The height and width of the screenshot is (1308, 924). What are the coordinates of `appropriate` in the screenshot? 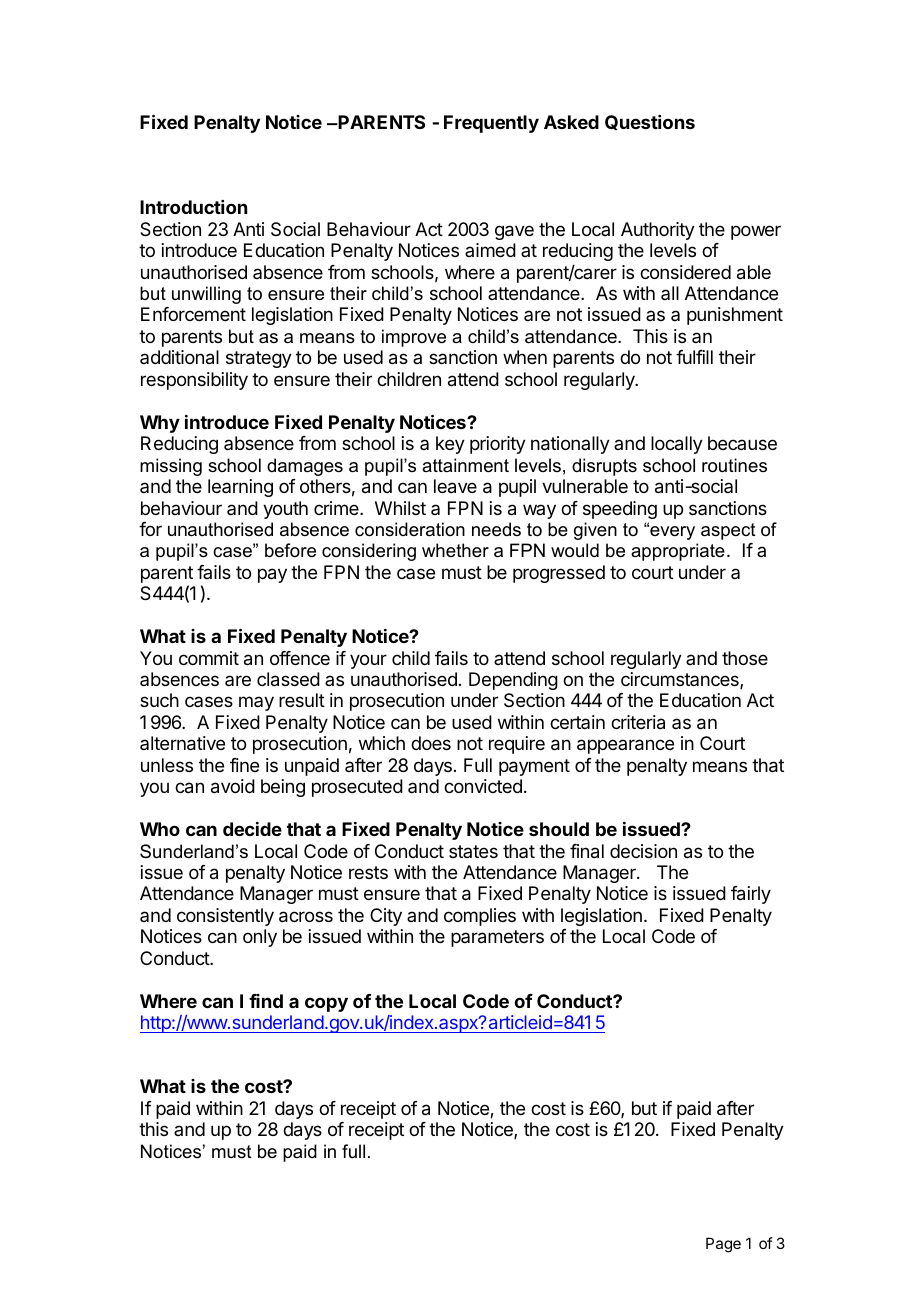 It's located at (678, 552).
